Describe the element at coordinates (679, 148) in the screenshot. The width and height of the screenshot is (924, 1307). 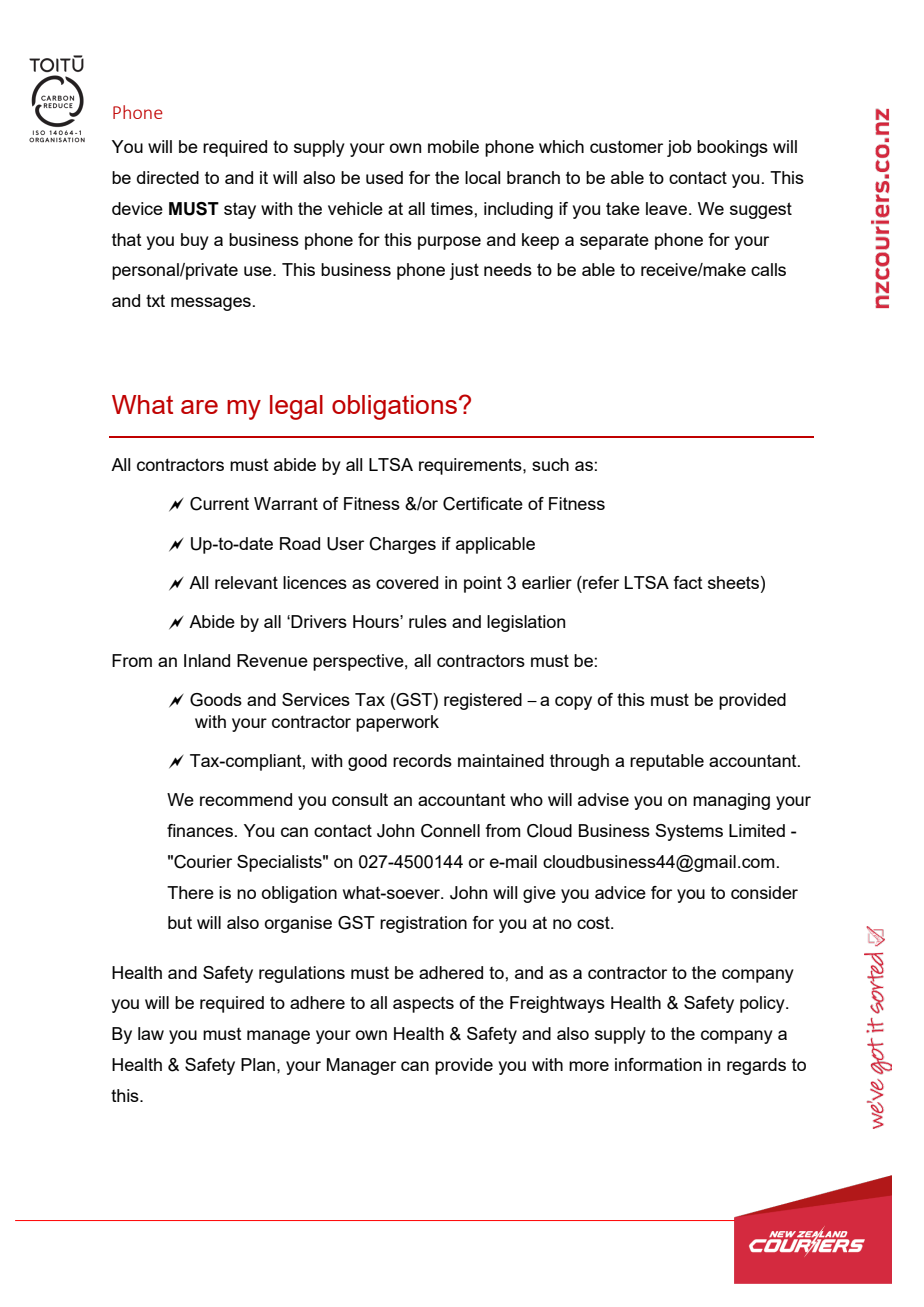
I see `job` at that location.
